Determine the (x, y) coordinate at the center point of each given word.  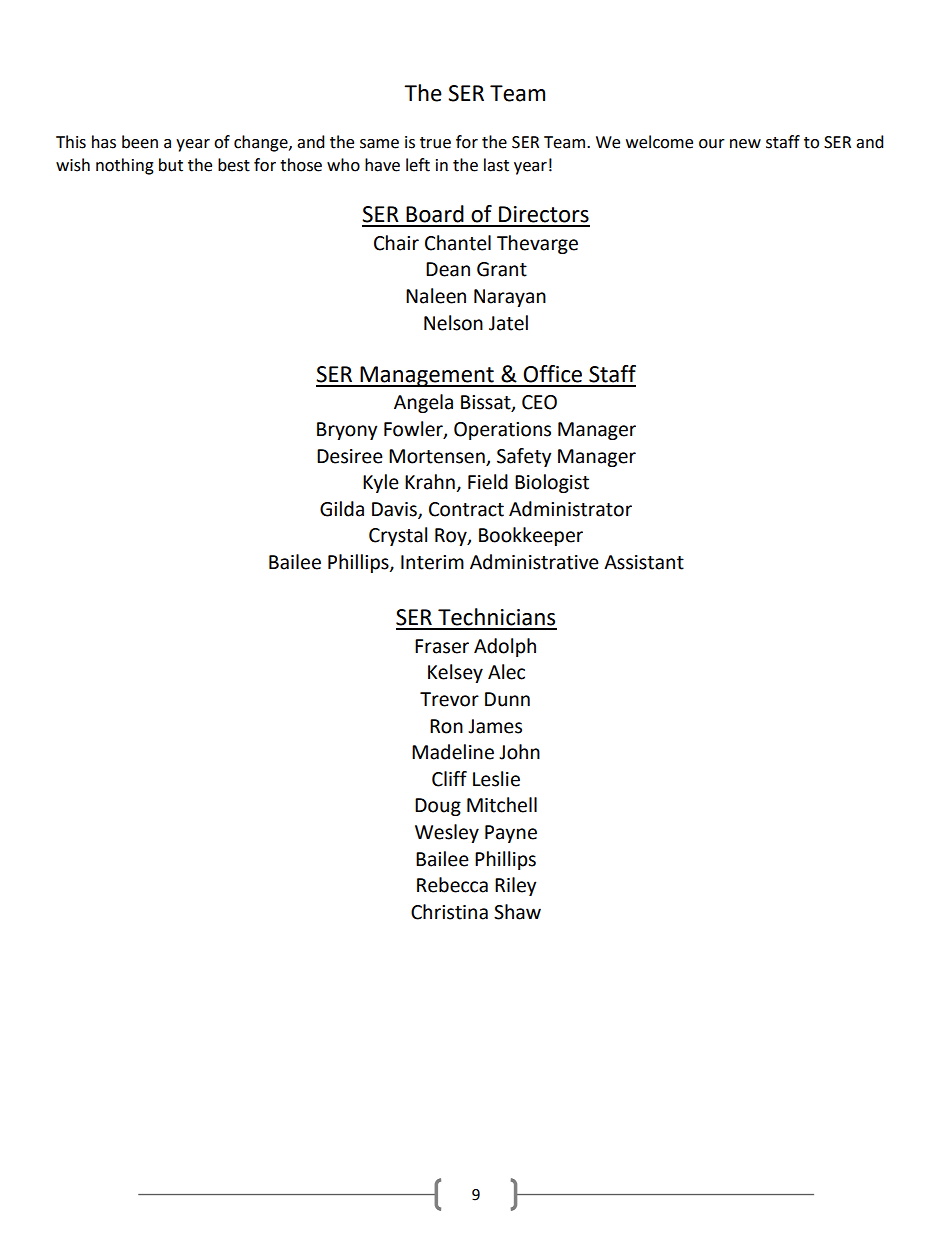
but (171, 165)
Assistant (644, 562)
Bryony (347, 431)
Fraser (442, 646)
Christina (449, 912)
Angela (423, 403)
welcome (659, 142)
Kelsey (455, 673)
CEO (539, 402)
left (418, 165)
